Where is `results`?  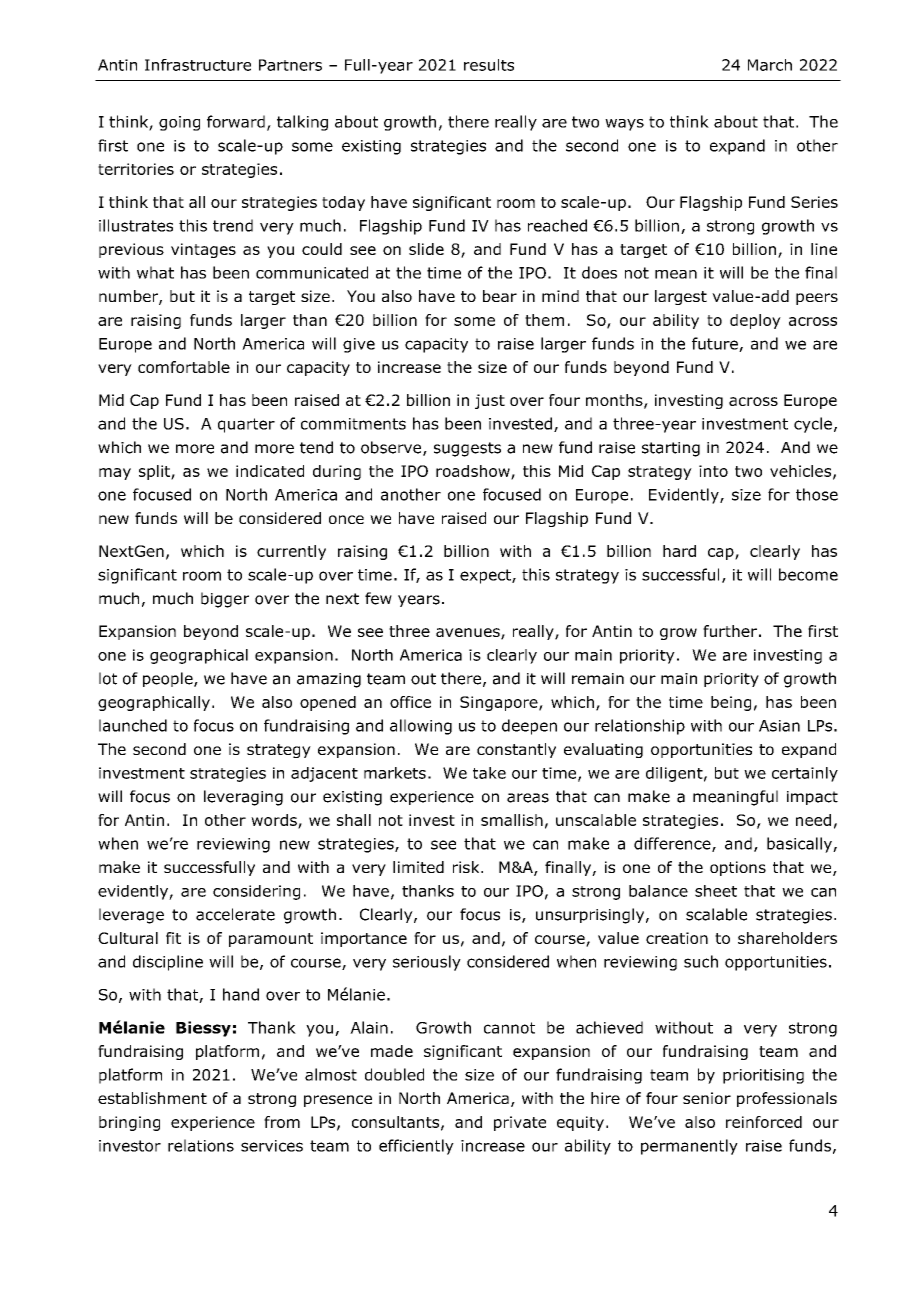 results is located at coordinates (489, 65).
